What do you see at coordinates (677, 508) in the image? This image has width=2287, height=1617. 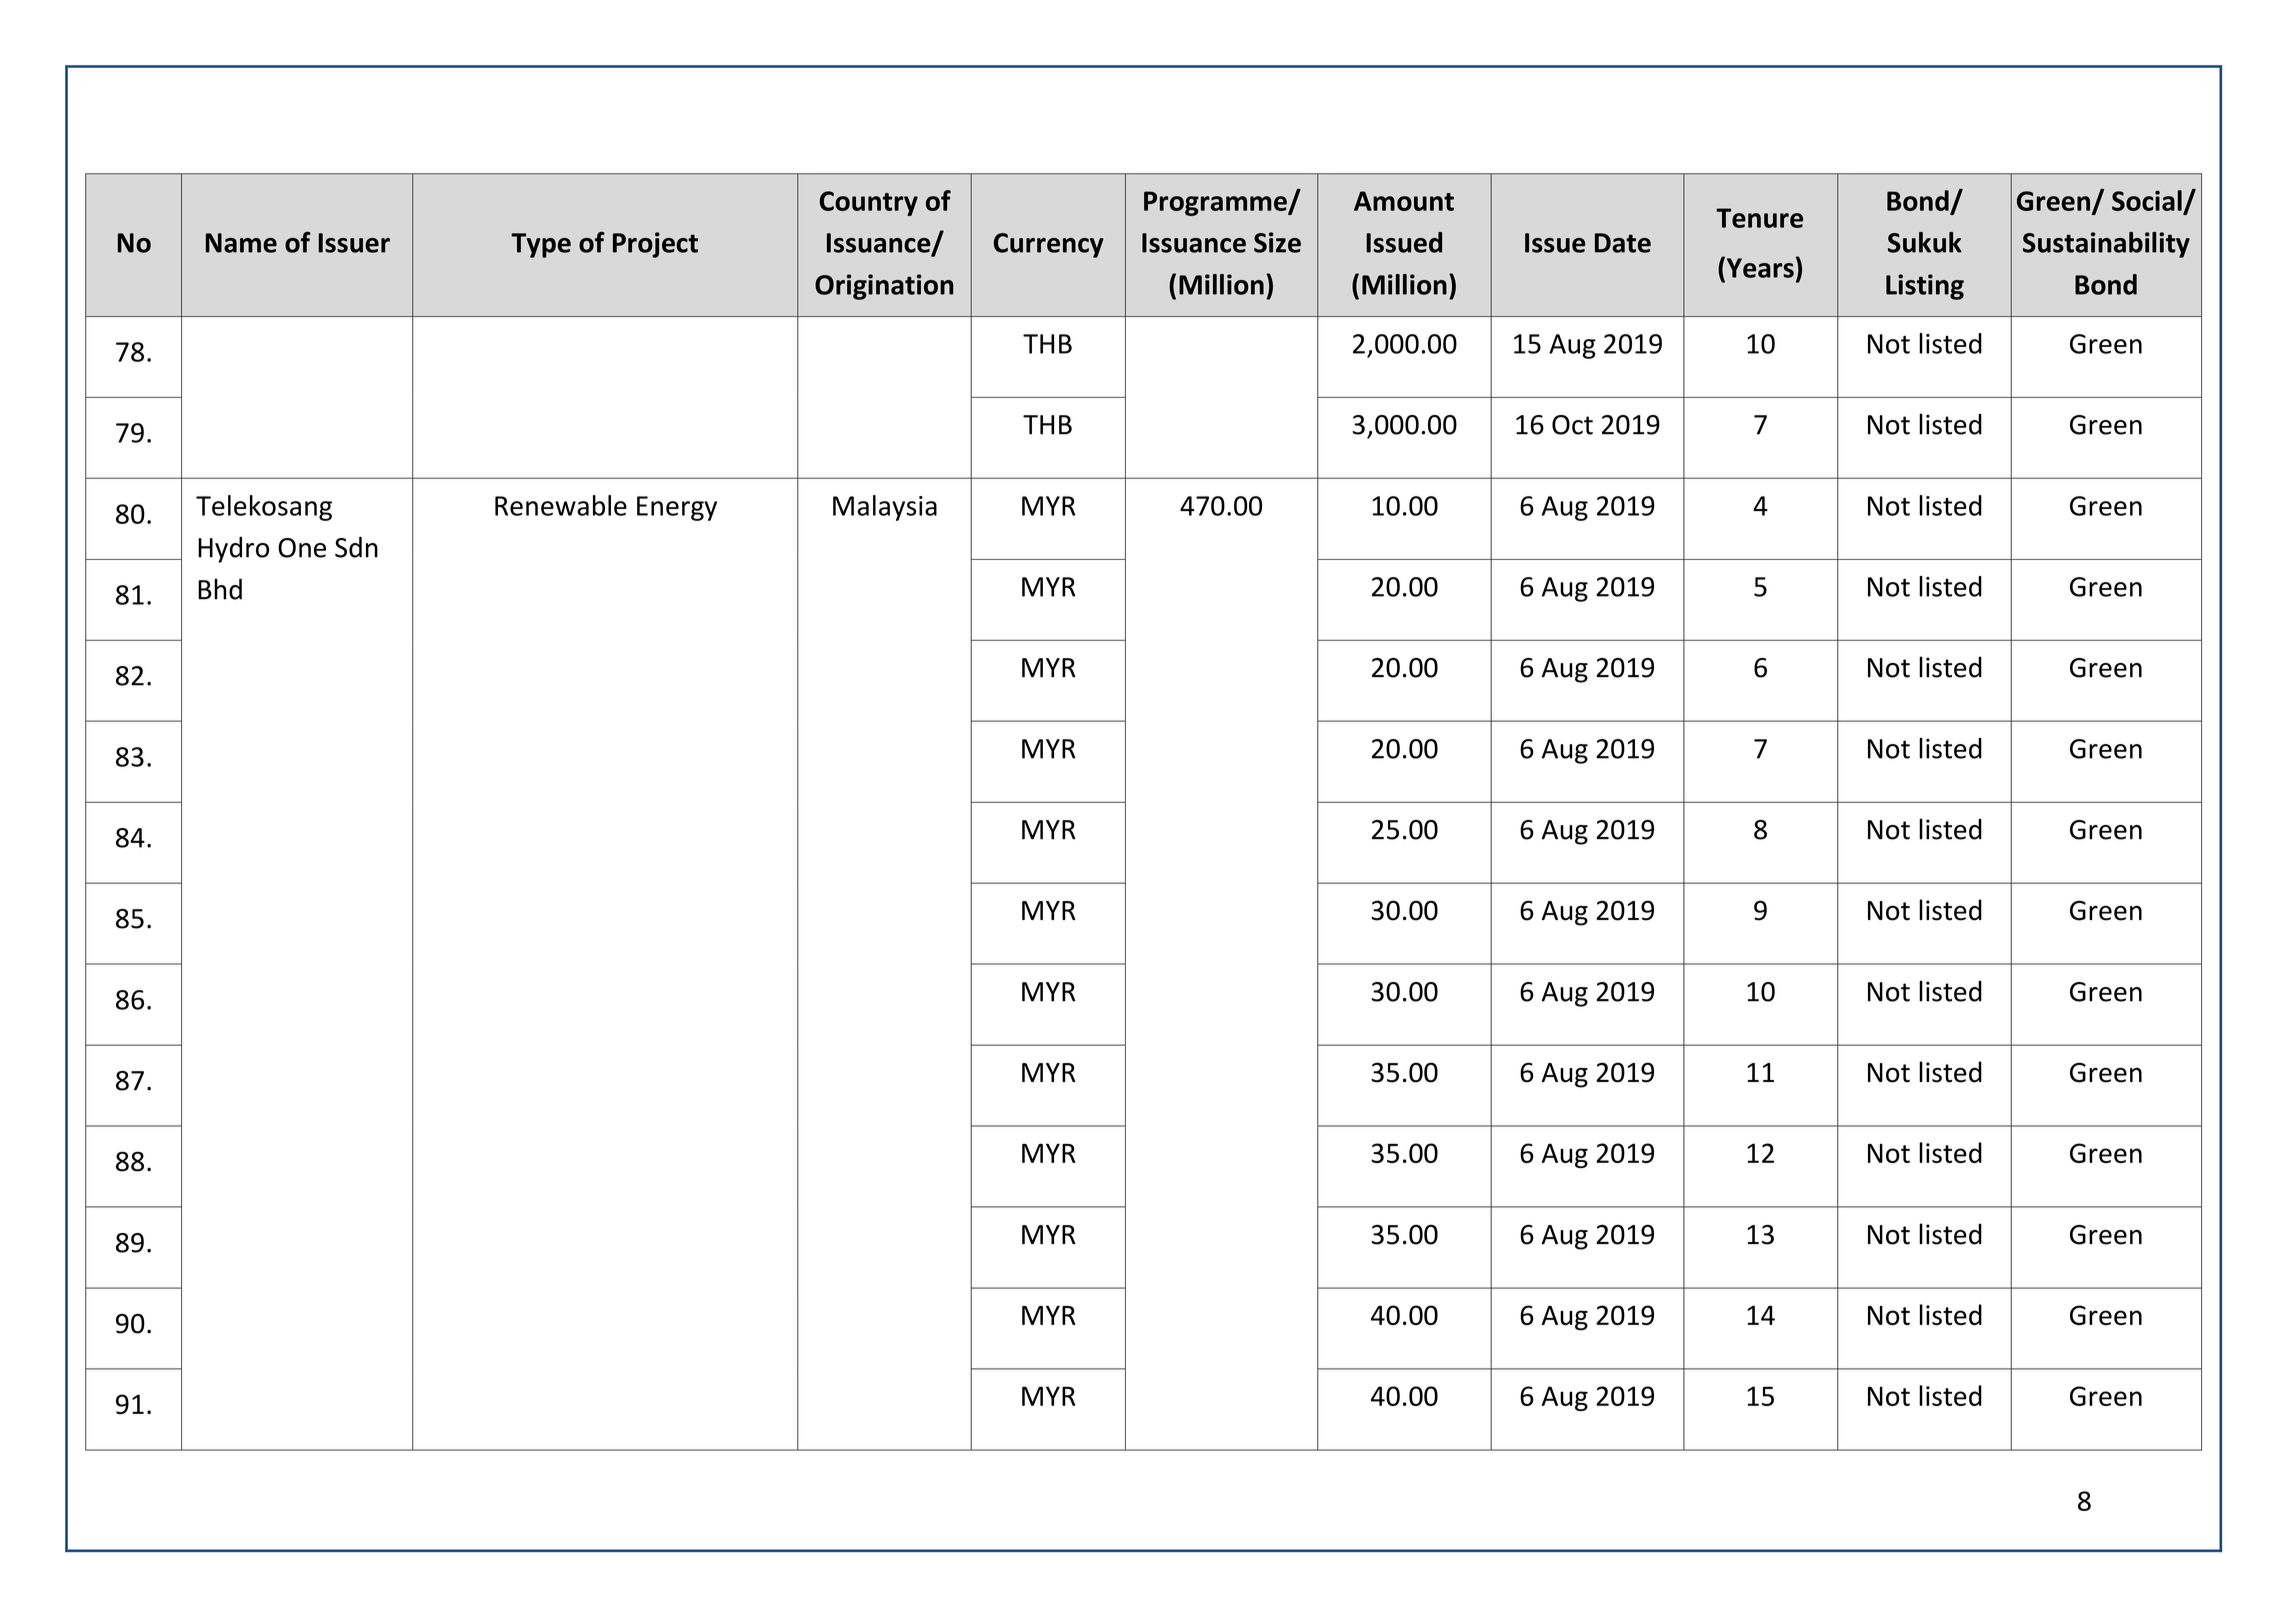 I see `Energy` at bounding box center [677, 508].
